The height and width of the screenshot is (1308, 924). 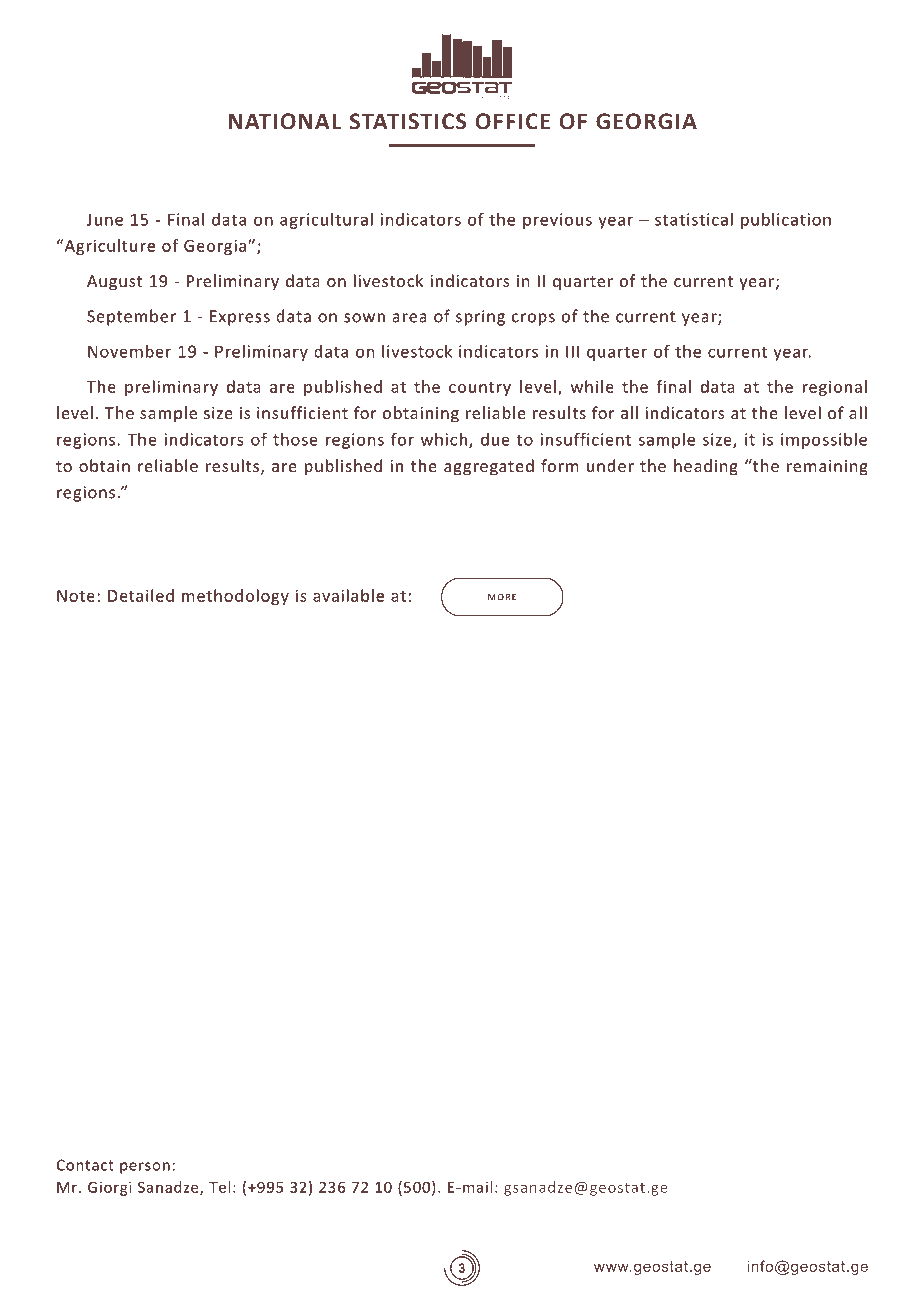 What do you see at coordinates (348, 595) in the screenshot?
I see `available` at bounding box center [348, 595].
